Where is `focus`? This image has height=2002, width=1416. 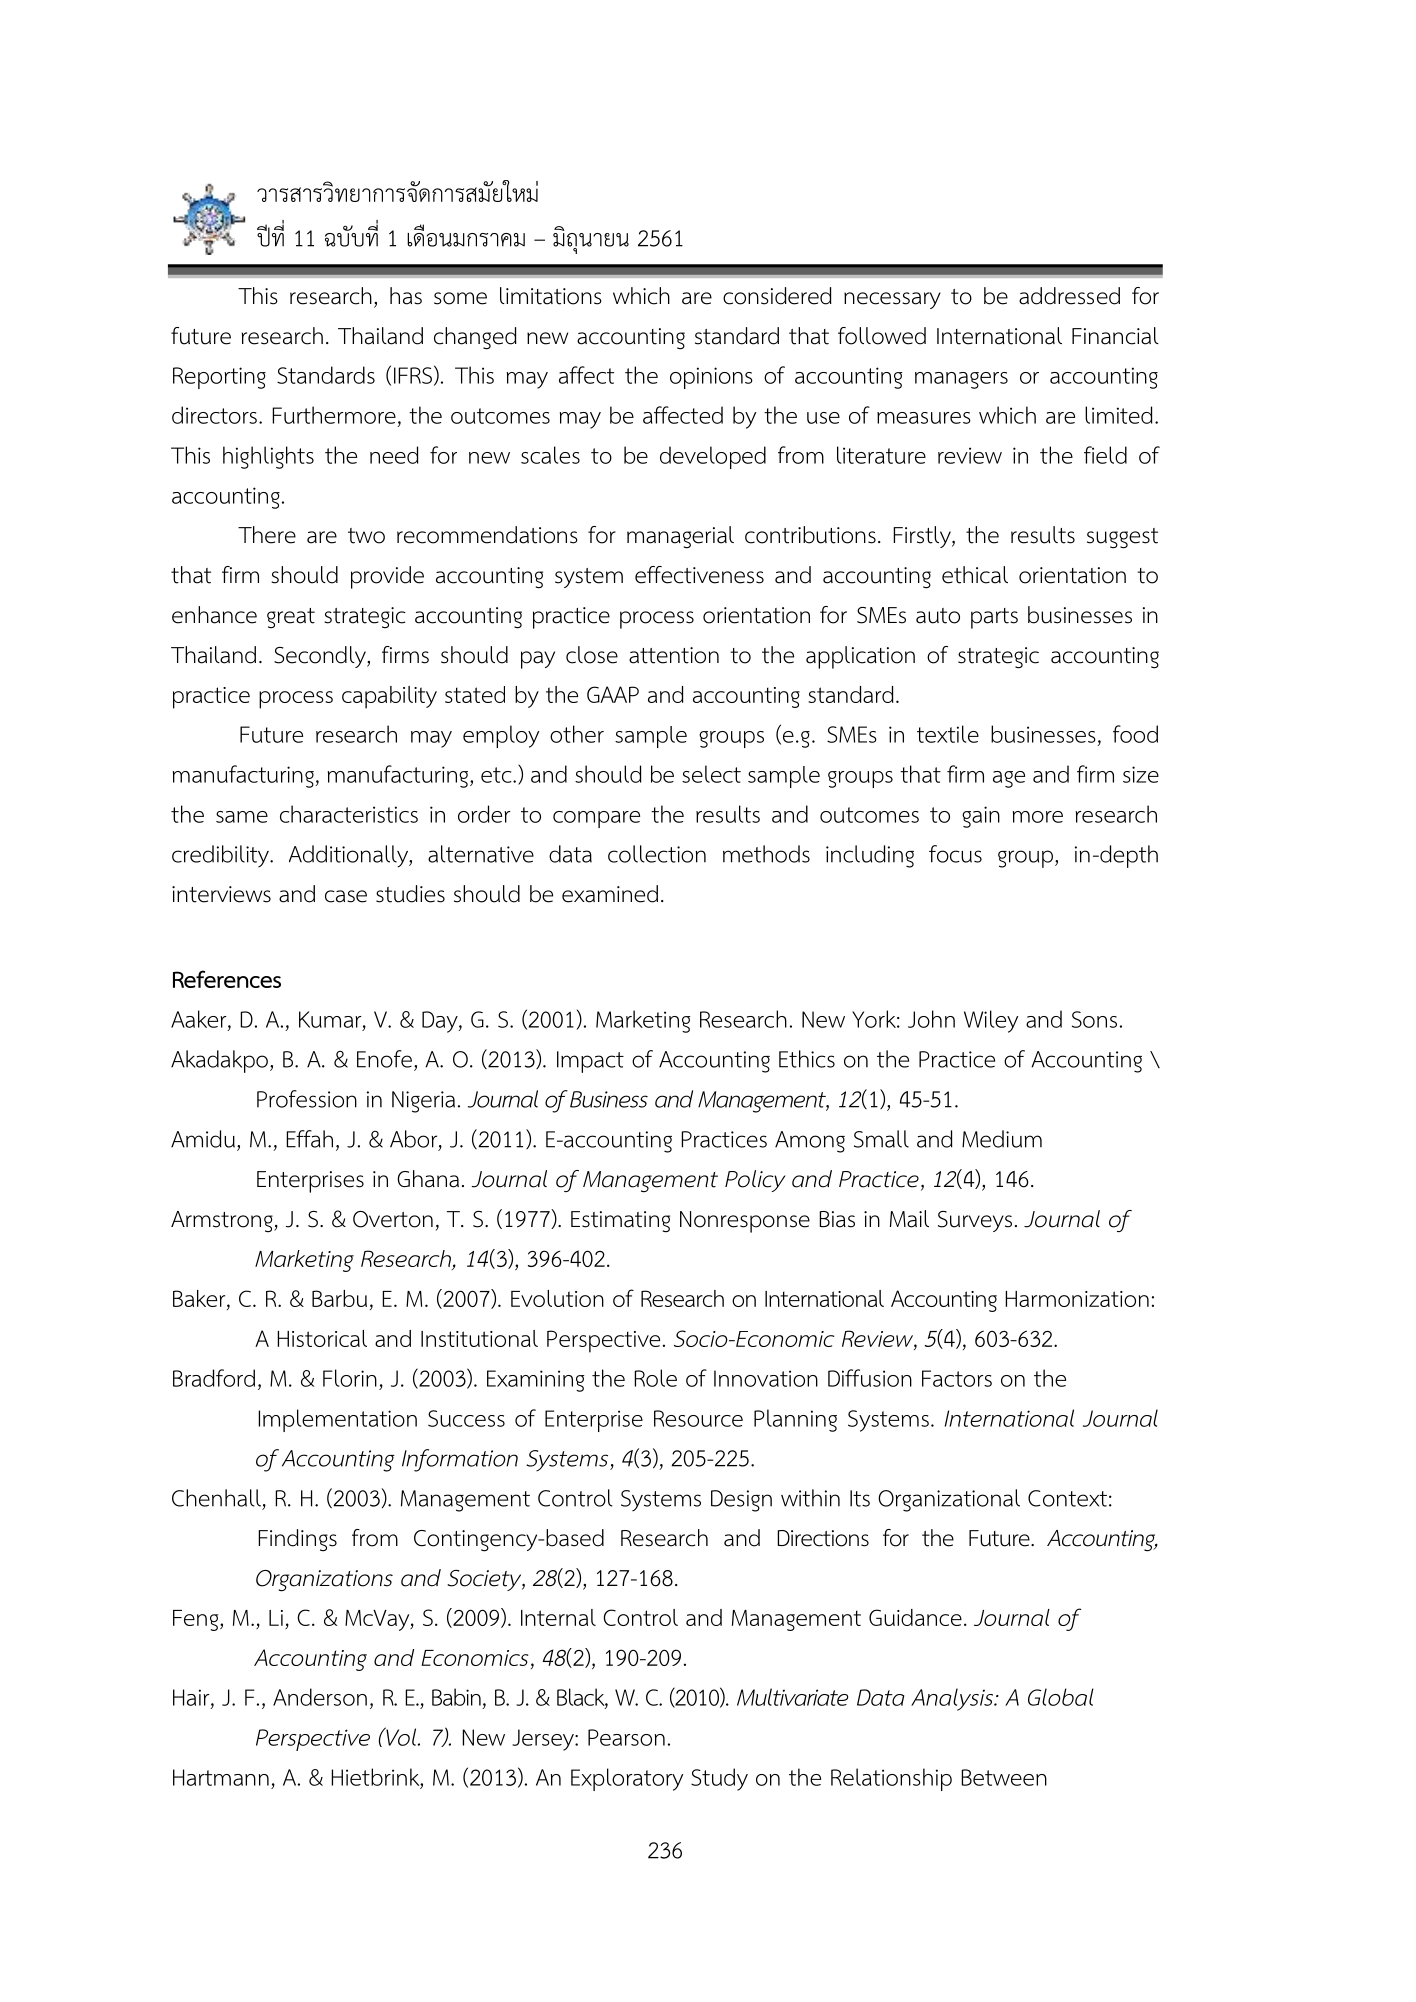 focus is located at coordinates (955, 854).
